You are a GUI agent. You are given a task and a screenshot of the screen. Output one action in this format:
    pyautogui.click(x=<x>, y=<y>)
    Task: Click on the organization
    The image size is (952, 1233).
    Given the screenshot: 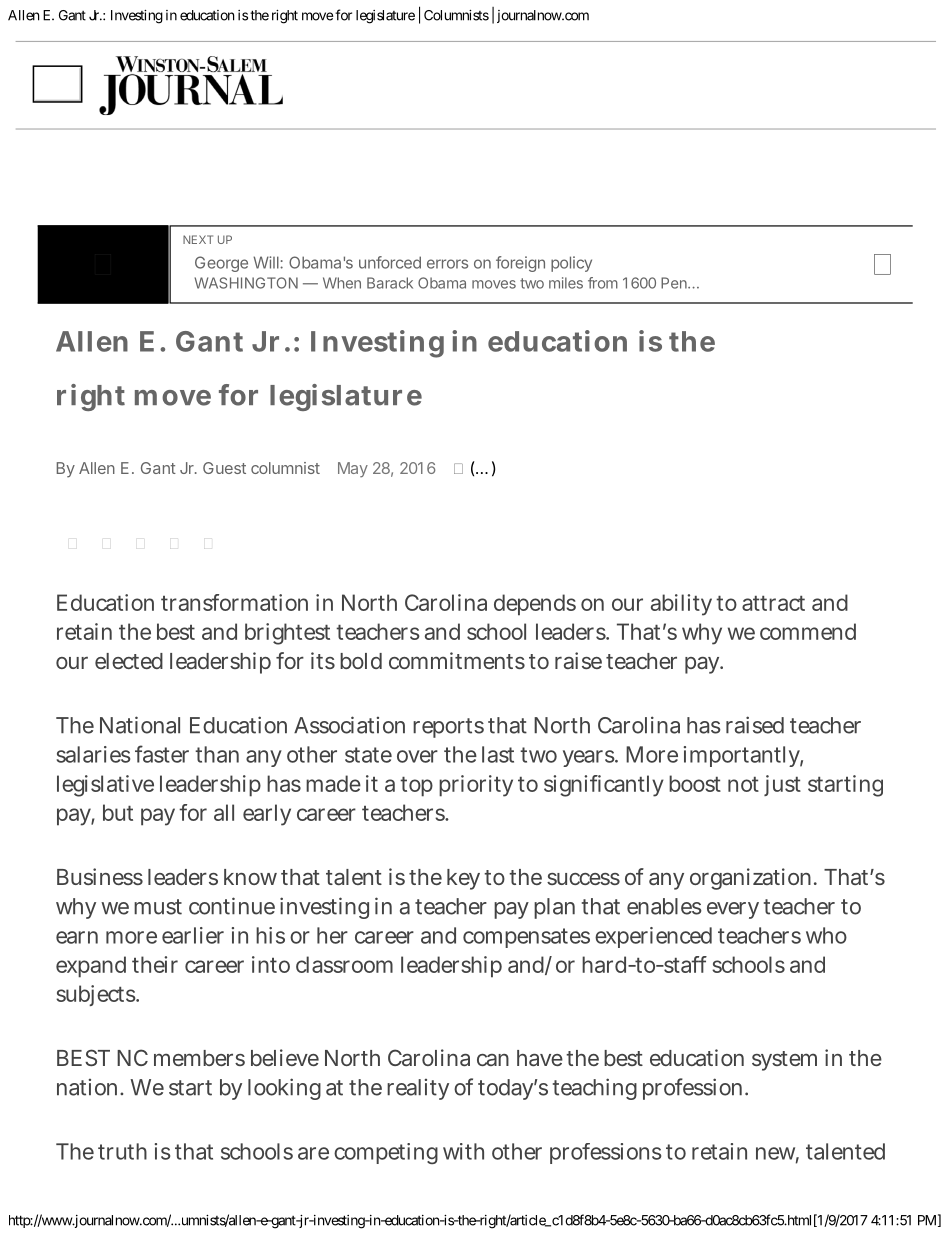 What is the action you would take?
    pyautogui.click(x=752, y=879)
